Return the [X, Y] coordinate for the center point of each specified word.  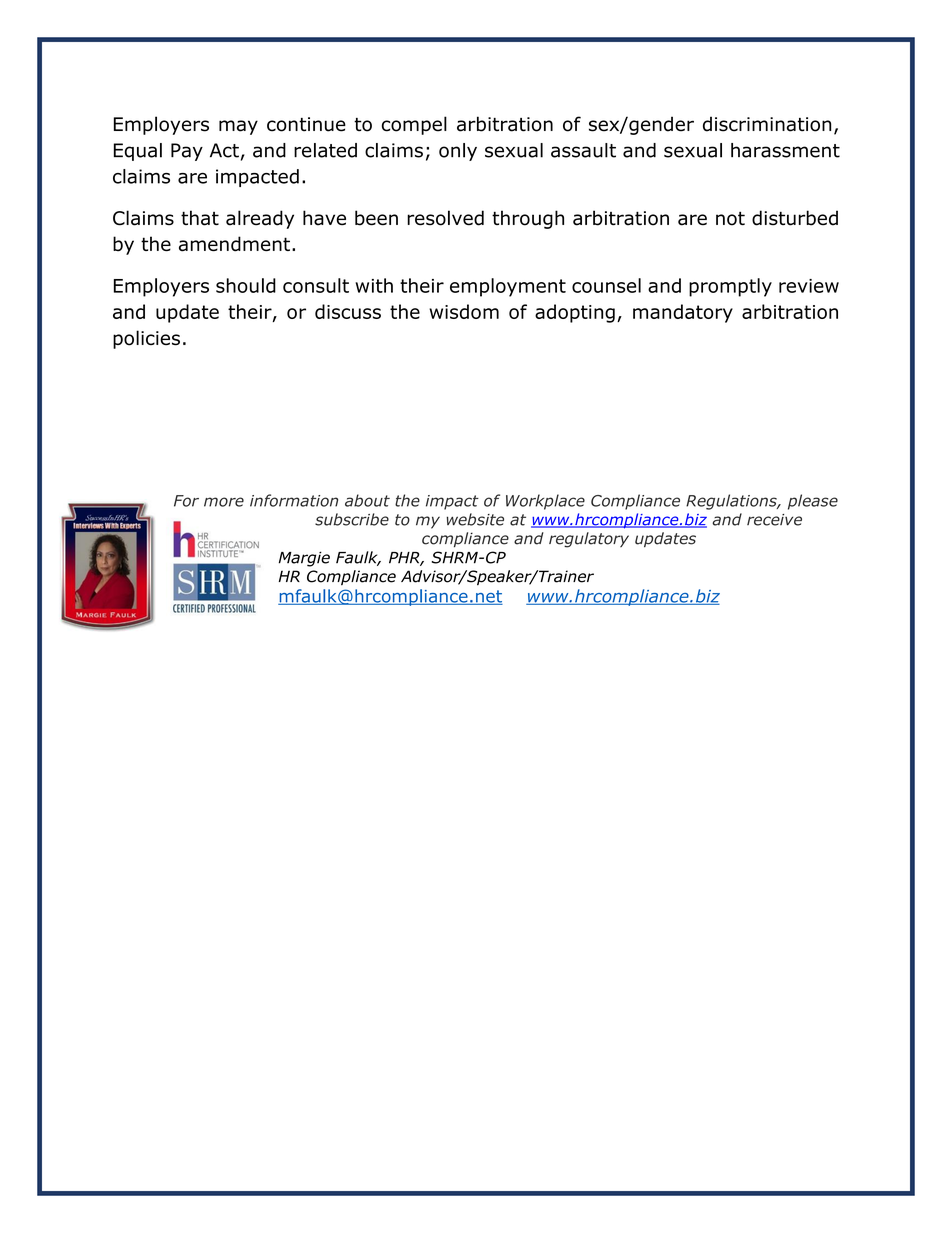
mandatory [683, 313]
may [238, 127]
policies [146, 339]
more [224, 502]
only [458, 152]
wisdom [464, 311]
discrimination [767, 124]
